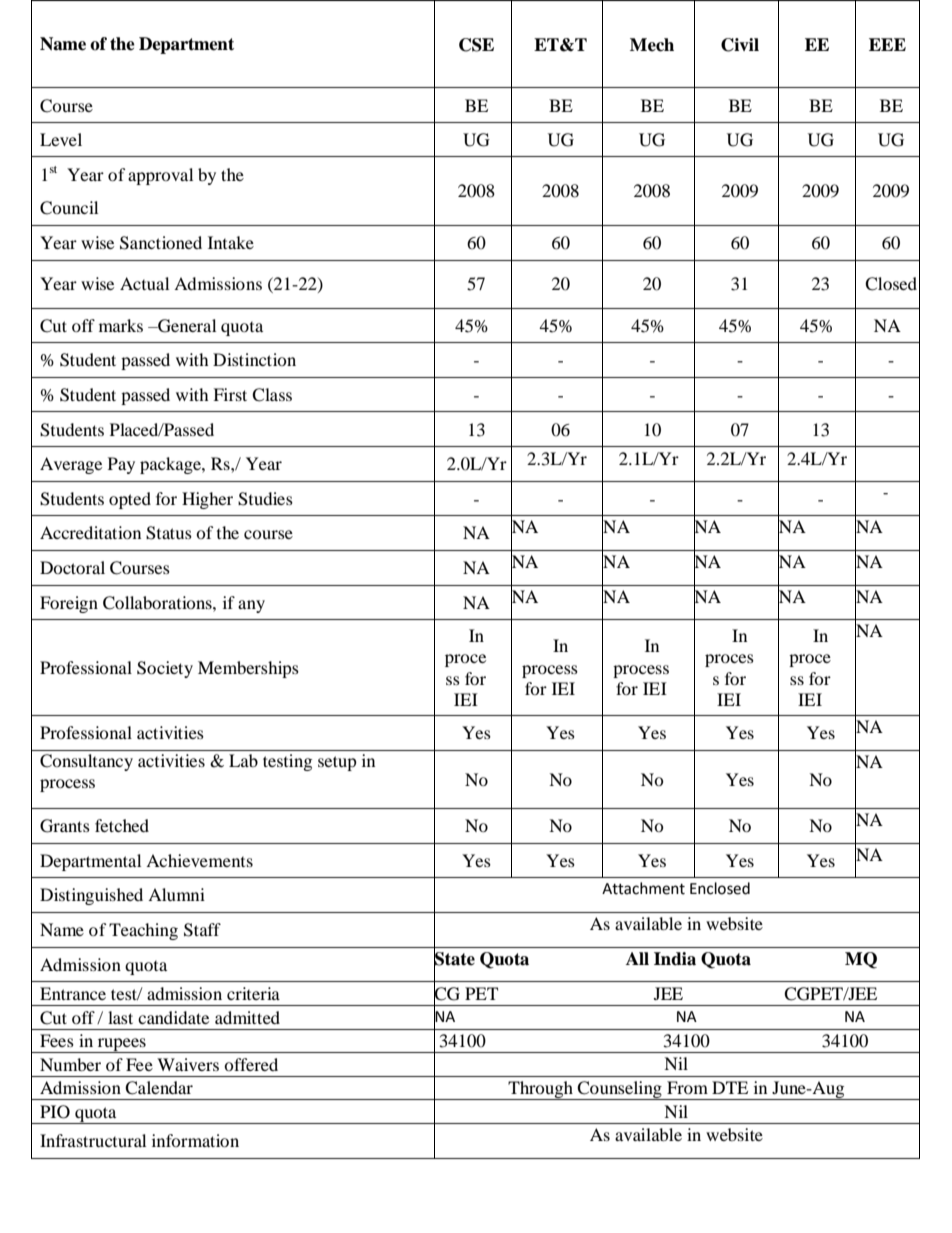 This screenshot has height=1233, width=952. I want to click on information, so click(195, 1140).
